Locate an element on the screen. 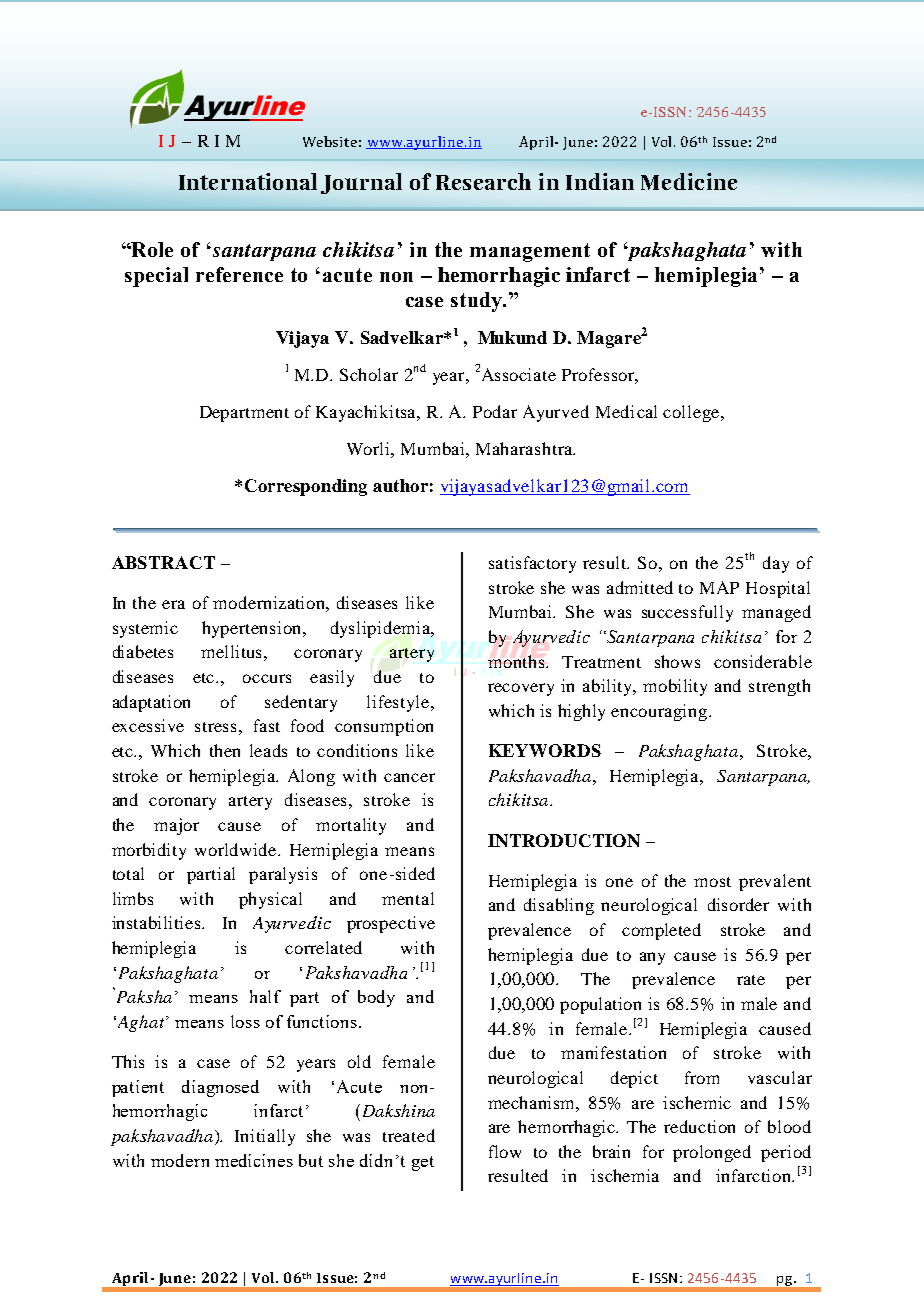 The width and height of the screenshot is (924, 1307). months is located at coordinates (517, 661).
